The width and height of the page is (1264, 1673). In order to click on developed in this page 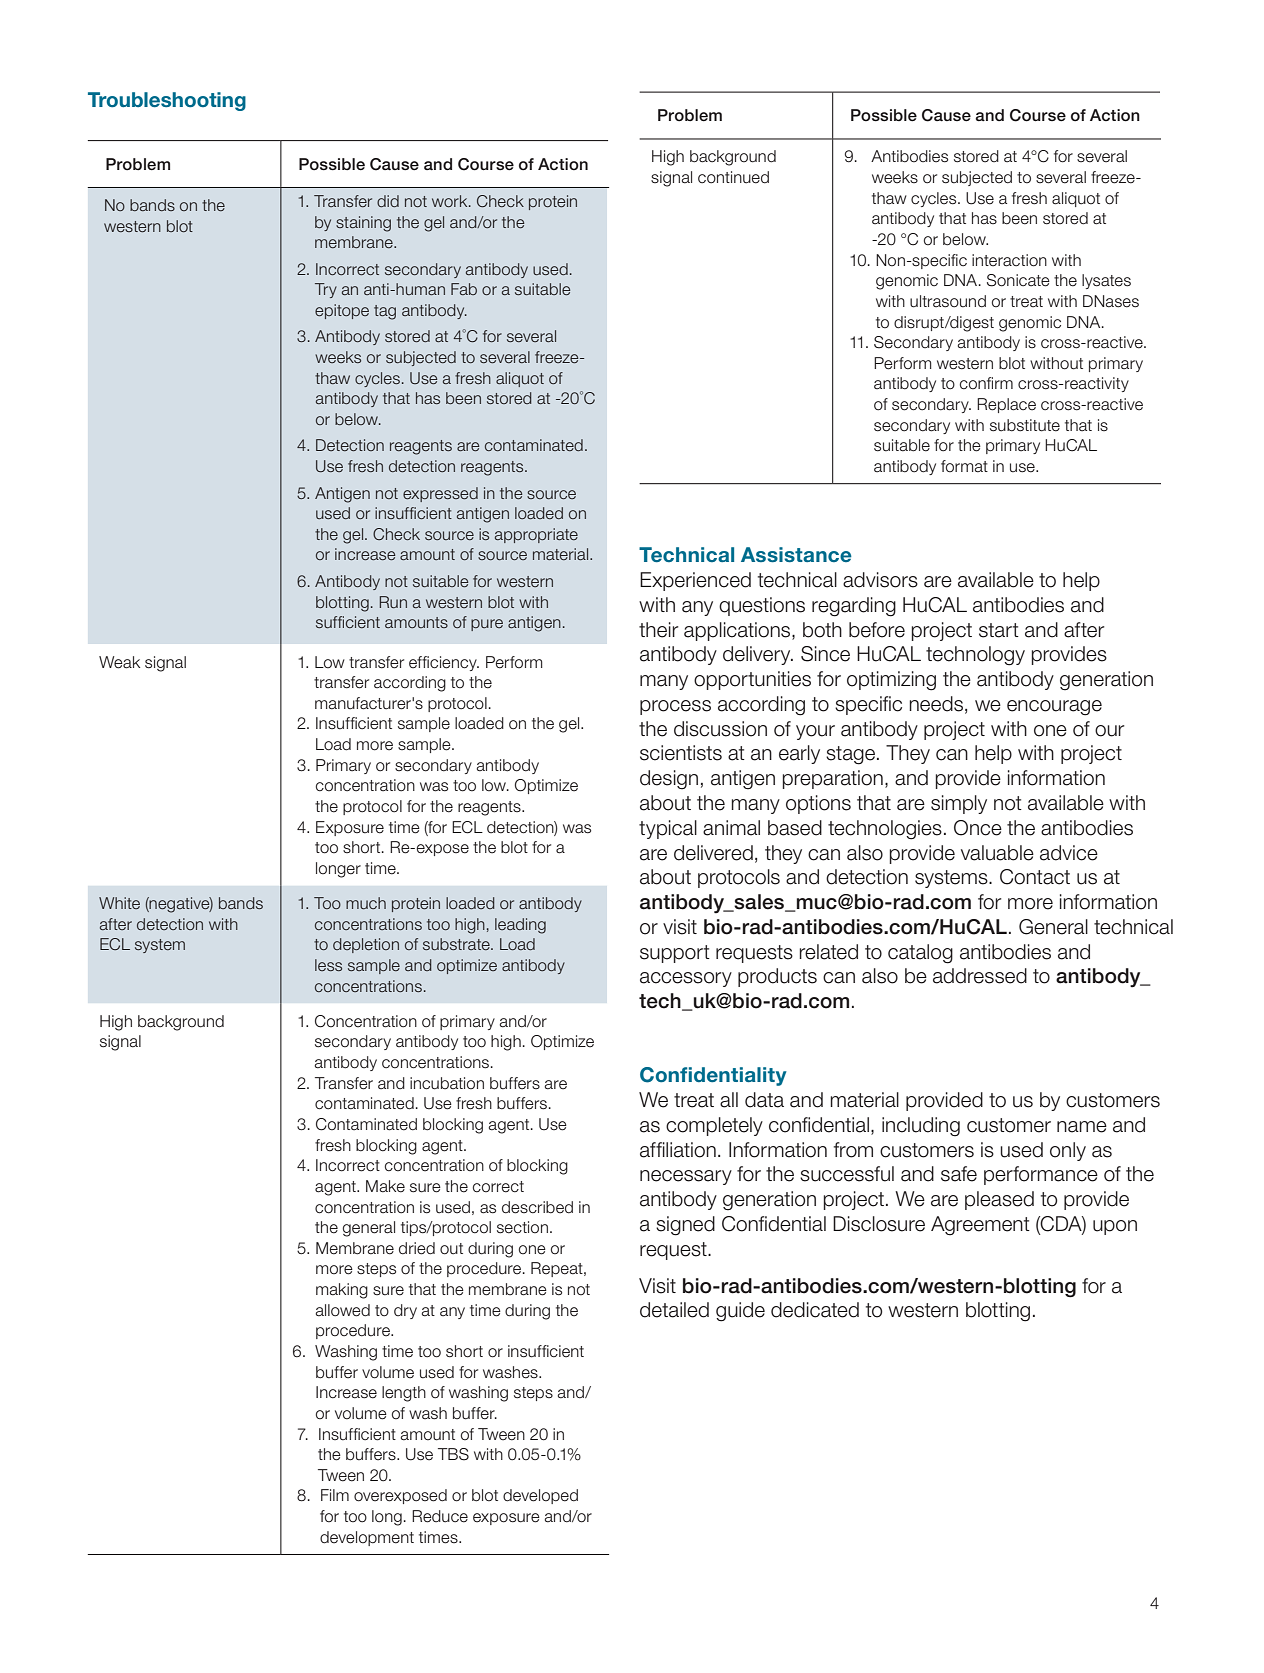, I will do `click(540, 1496)`.
